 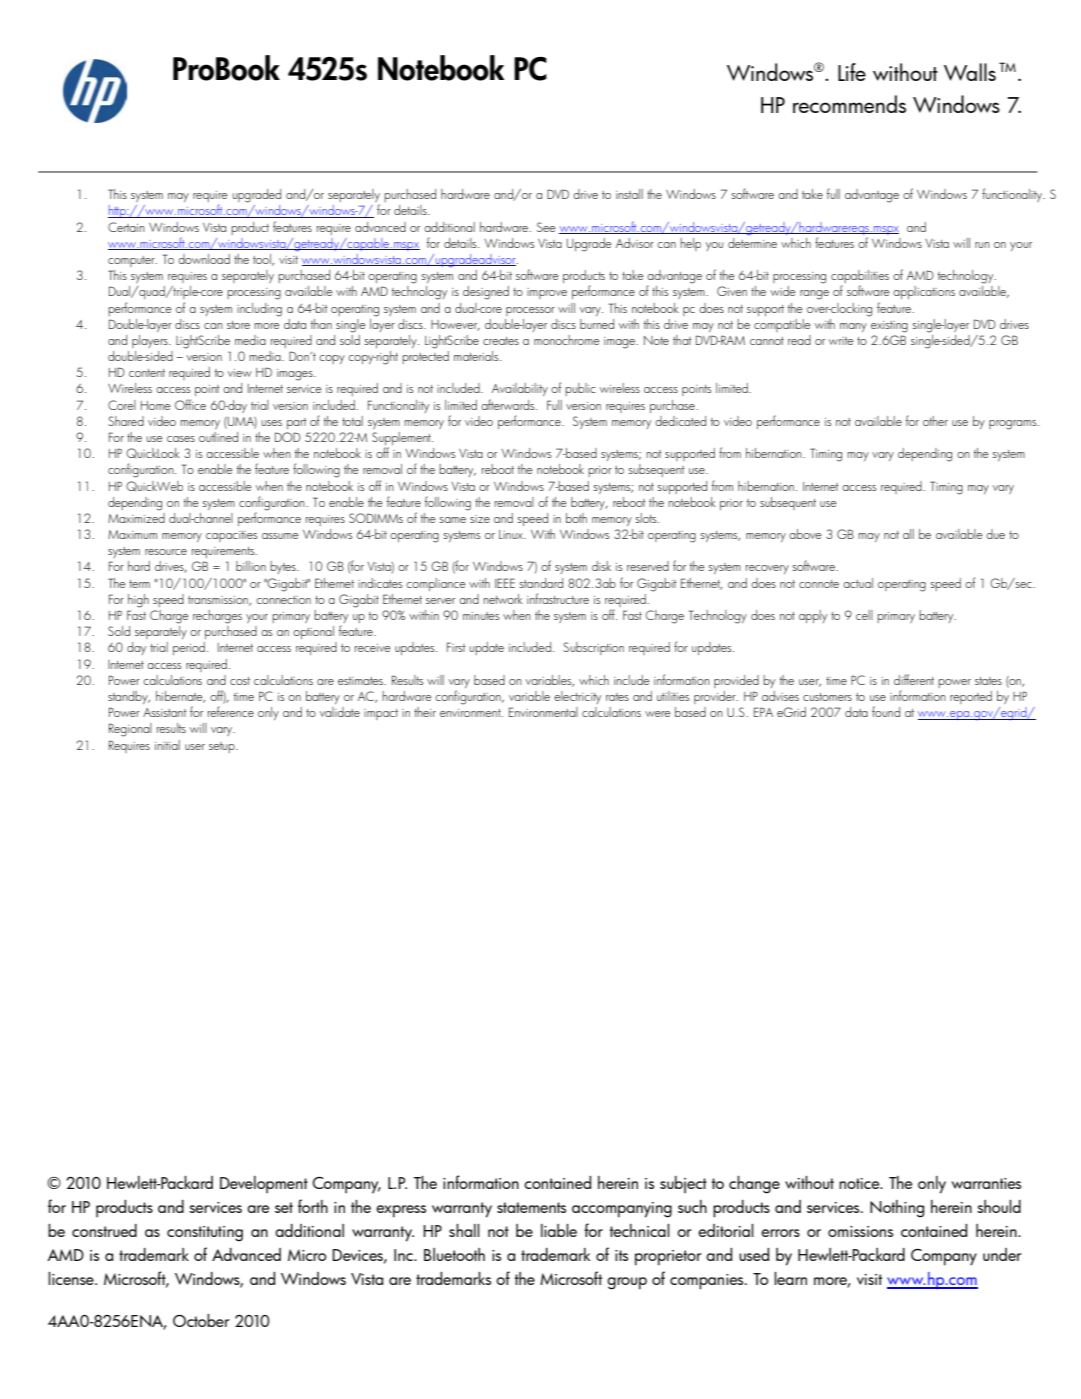 What do you see at coordinates (201, 1320) in the screenshot?
I see `October` at bounding box center [201, 1320].
